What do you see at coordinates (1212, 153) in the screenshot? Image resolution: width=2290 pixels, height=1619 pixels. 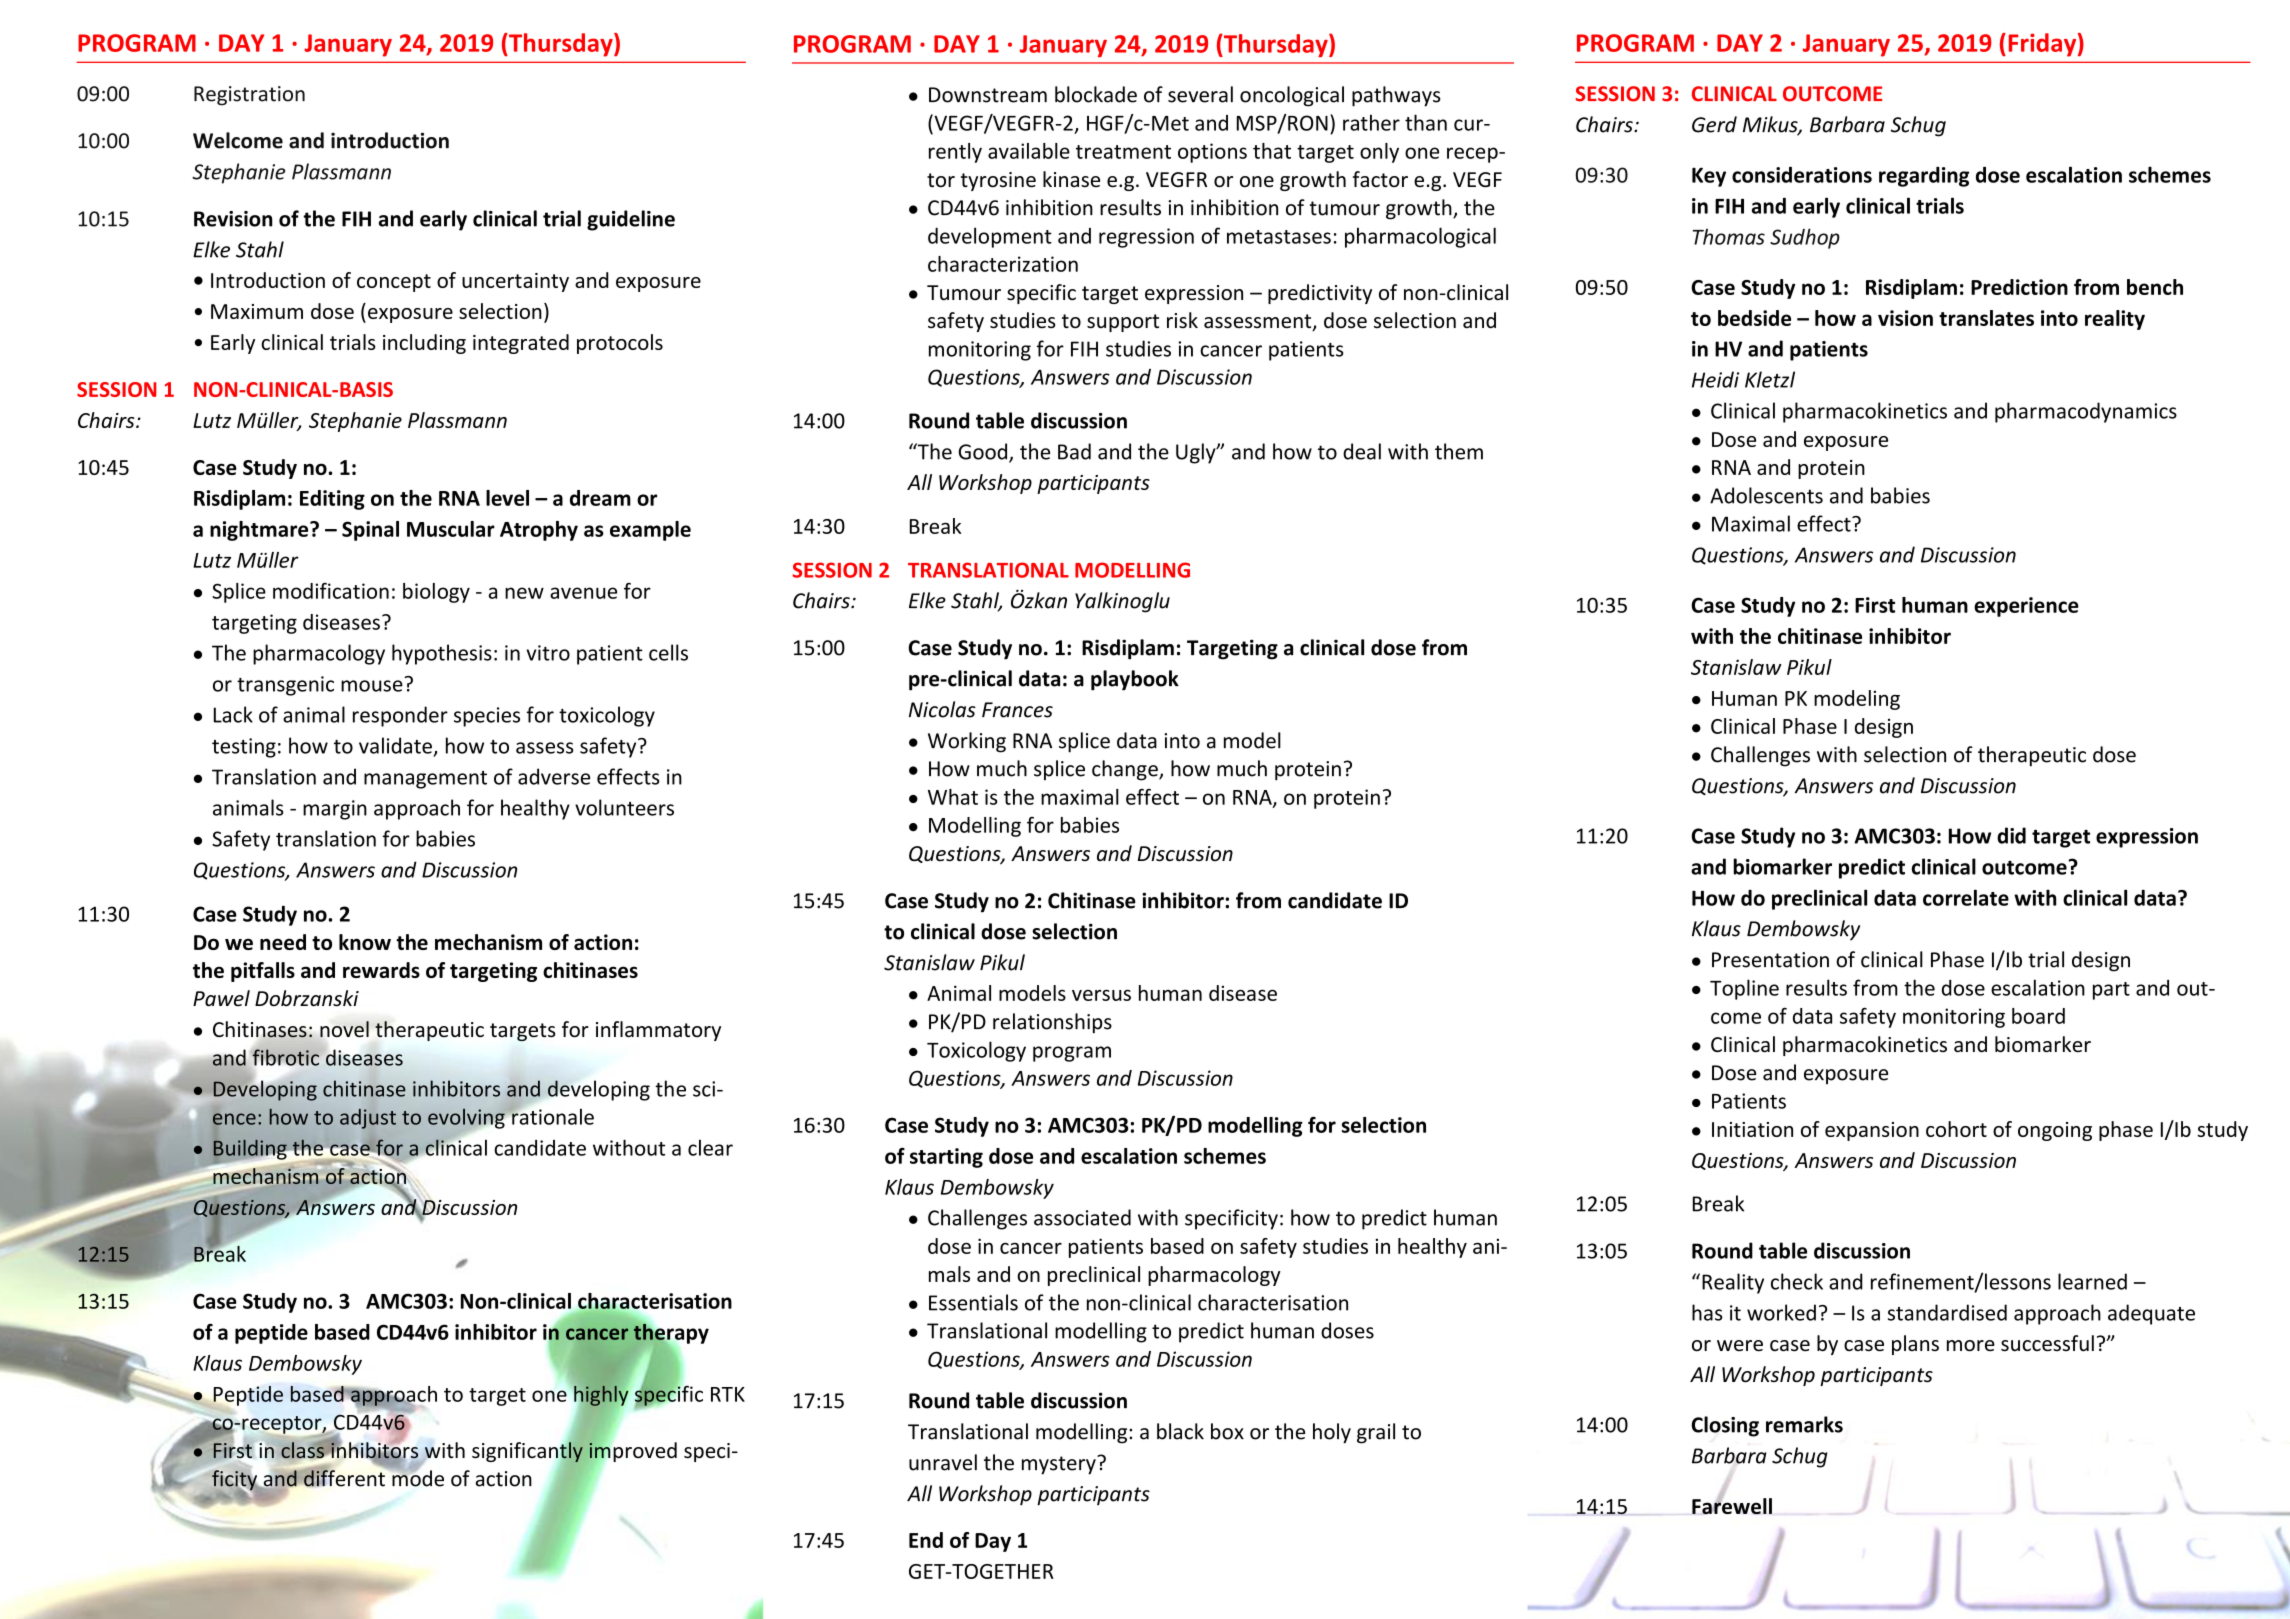 I see `options` at bounding box center [1212, 153].
